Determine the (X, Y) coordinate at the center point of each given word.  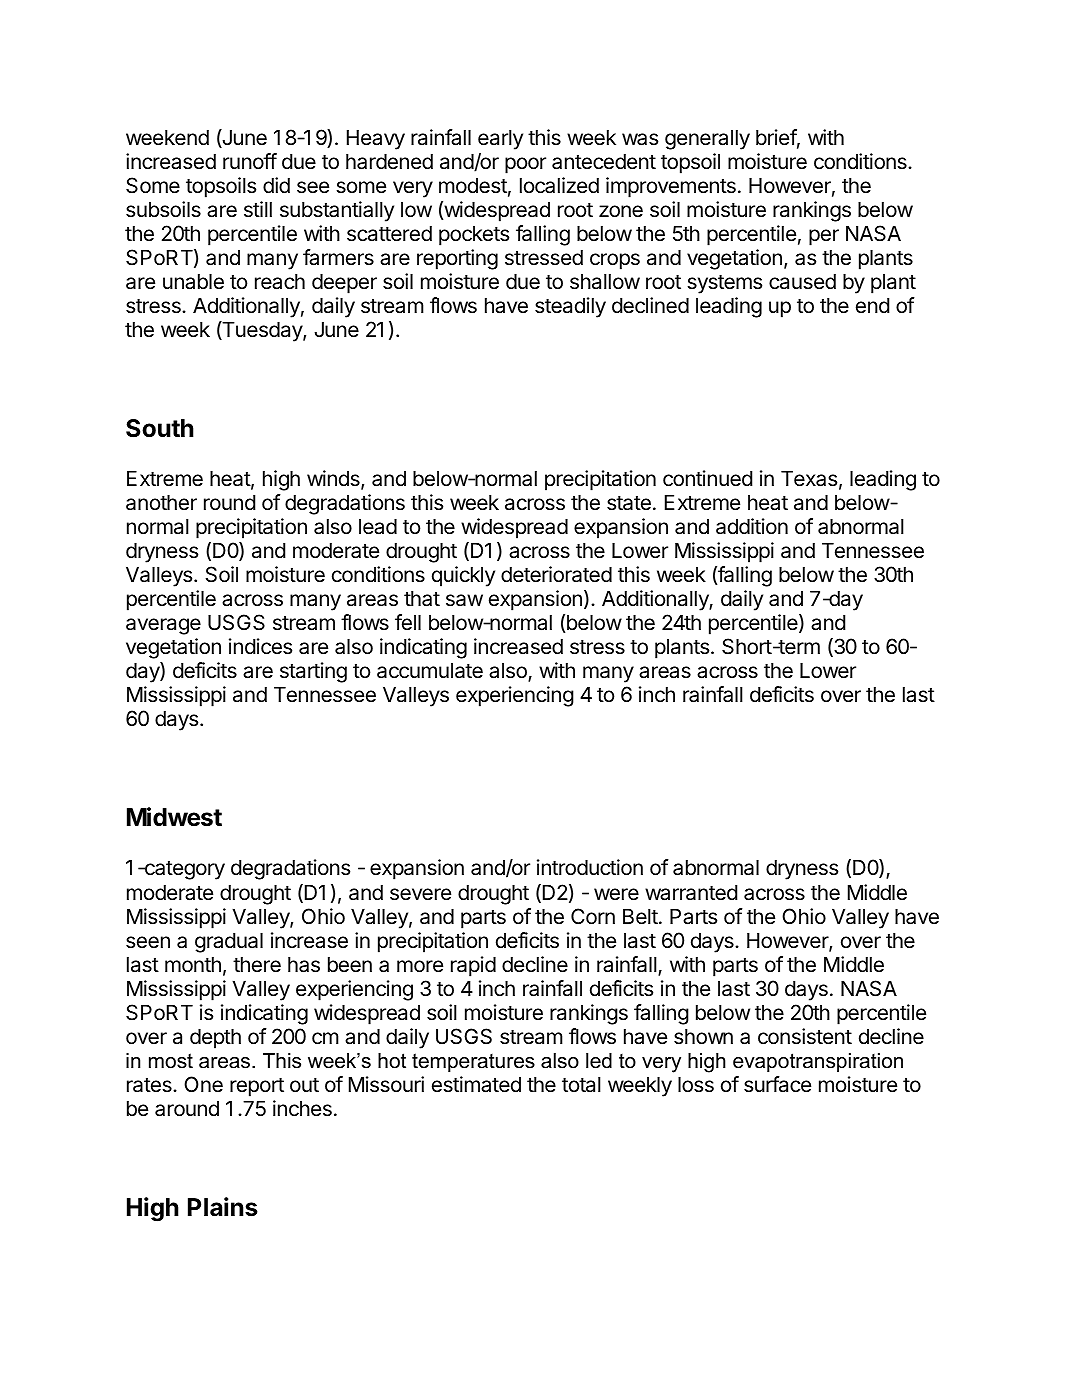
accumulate (430, 670)
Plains (223, 1207)
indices (260, 646)
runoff (250, 161)
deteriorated (556, 574)
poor (525, 165)
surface (777, 1084)
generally (707, 139)
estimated (476, 1084)
